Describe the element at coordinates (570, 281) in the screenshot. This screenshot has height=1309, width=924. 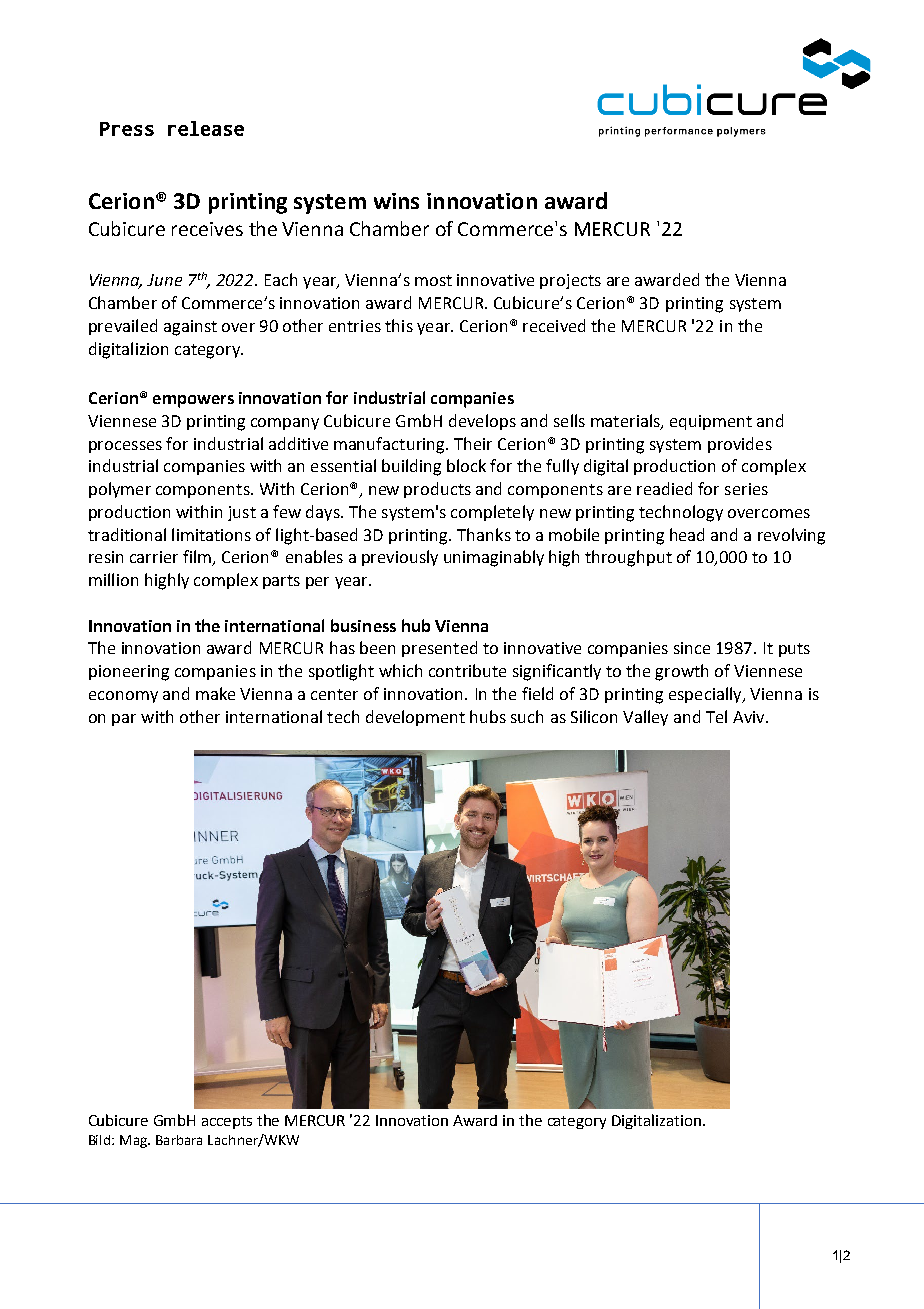
I see `projects` at that location.
